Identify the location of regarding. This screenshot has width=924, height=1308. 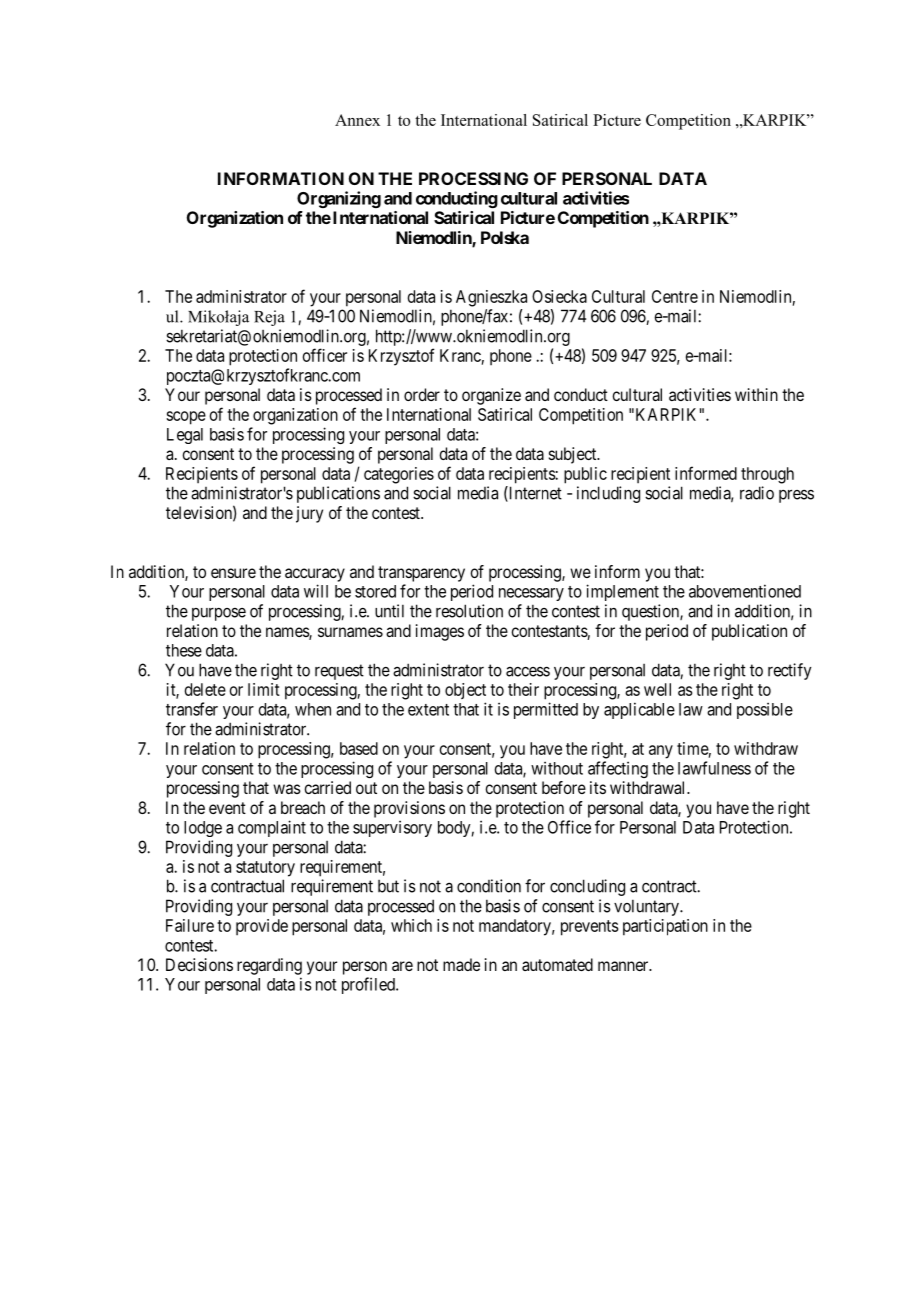
(269, 966).
